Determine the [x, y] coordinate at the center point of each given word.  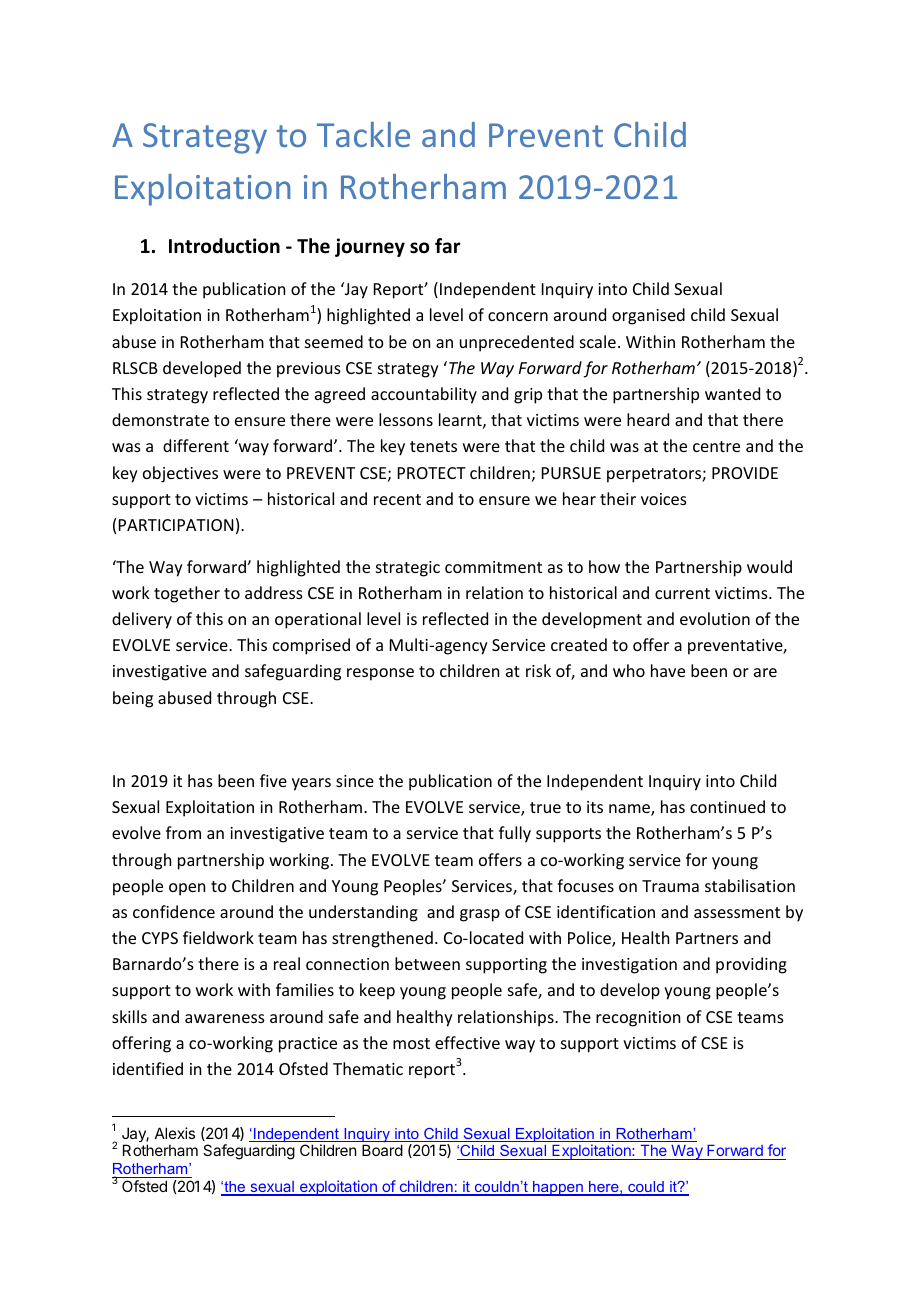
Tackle [363, 134]
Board [382, 1150]
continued [727, 806]
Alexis [175, 1133]
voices [664, 499]
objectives [180, 474]
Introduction [224, 246]
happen [558, 1188]
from [183, 832]
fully [515, 834]
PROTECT [432, 473]
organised [648, 316]
